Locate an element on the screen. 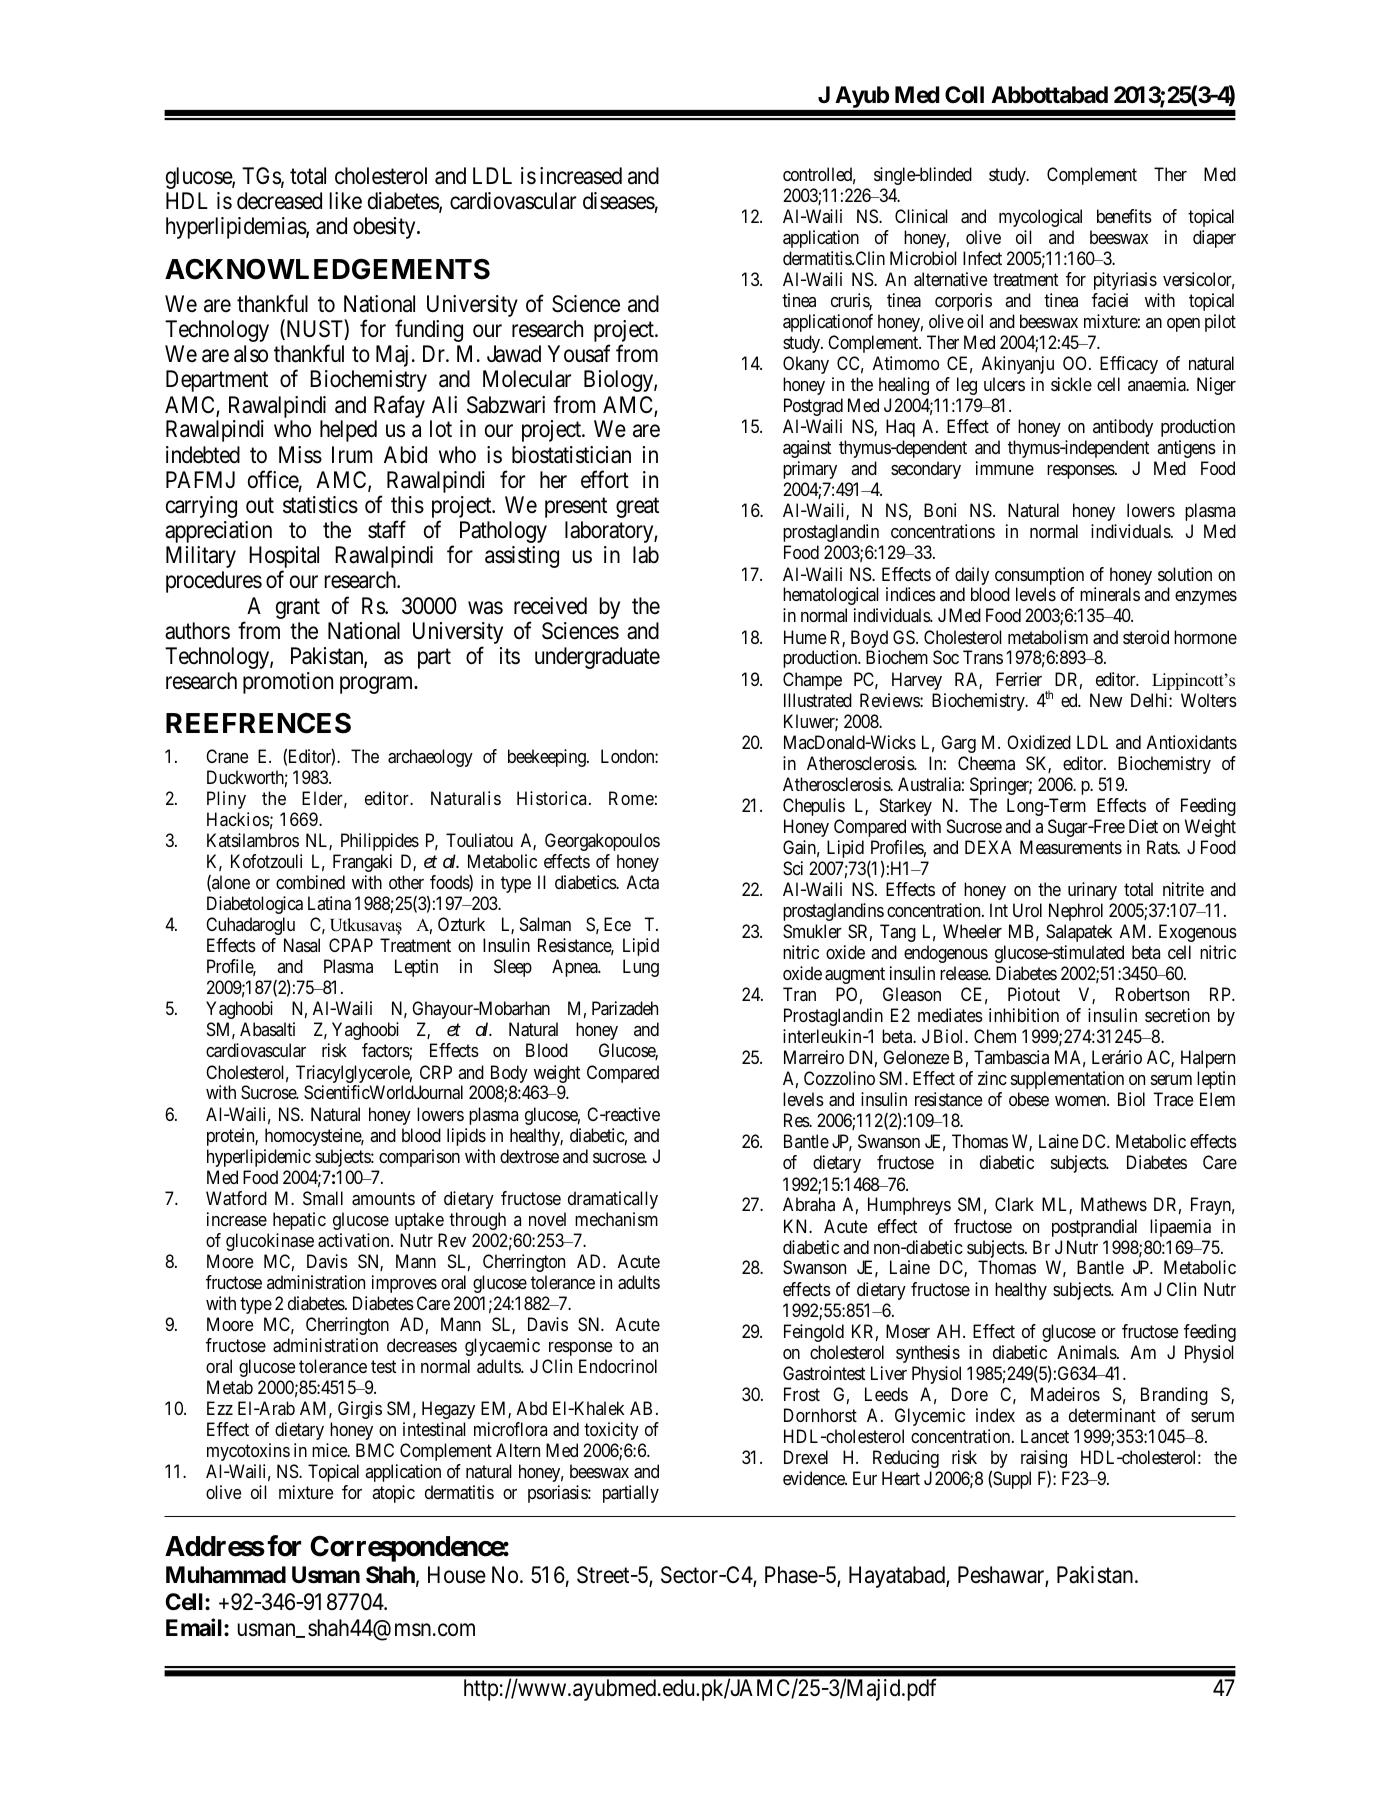 Image resolution: width=1400 pixels, height=1811 pixels. Acta is located at coordinates (643, 882).
